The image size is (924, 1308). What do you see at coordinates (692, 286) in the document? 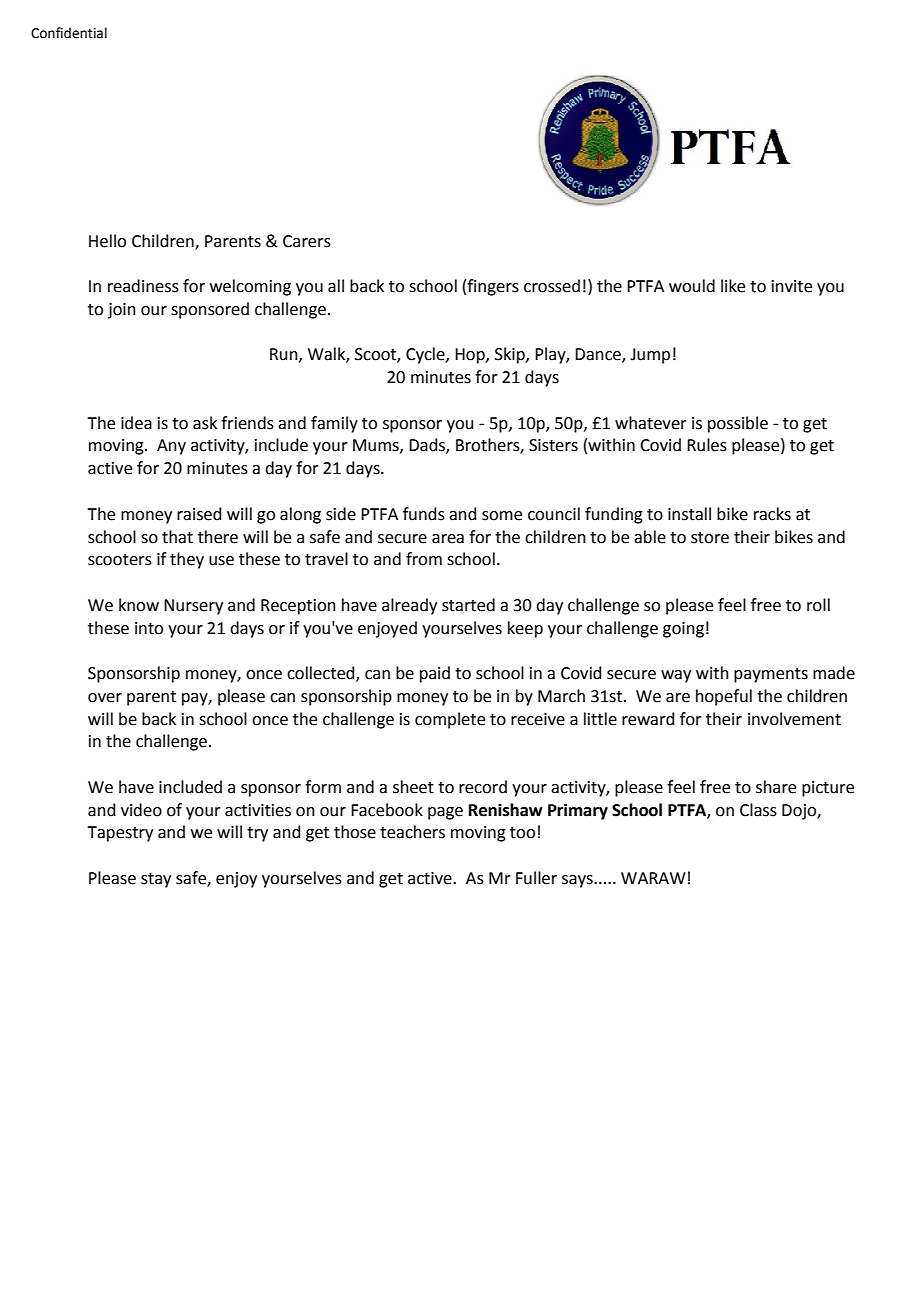
I see `would` at bounding box center [692, 286].
